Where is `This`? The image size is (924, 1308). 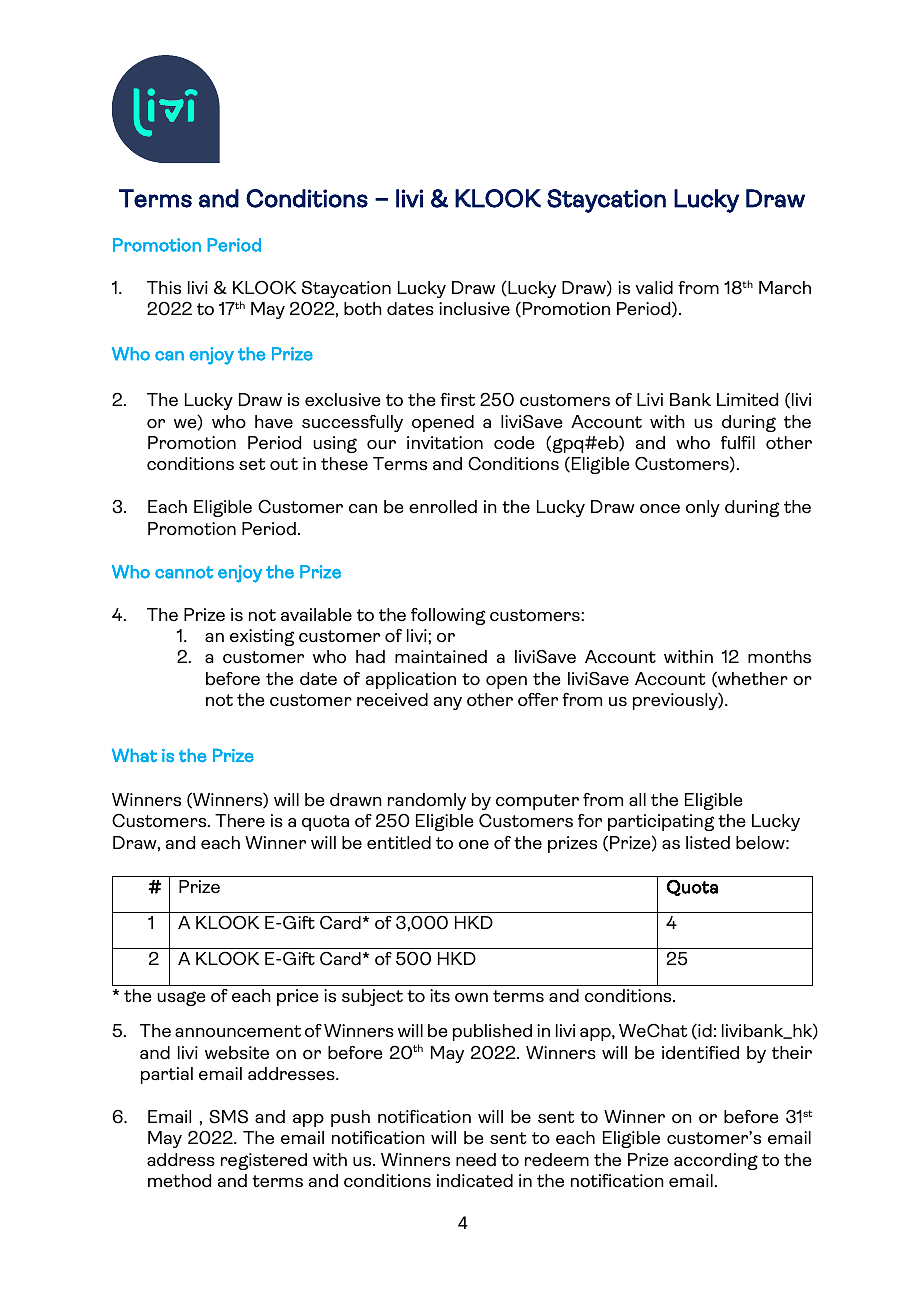
This is located at coordinates (164, 288).
